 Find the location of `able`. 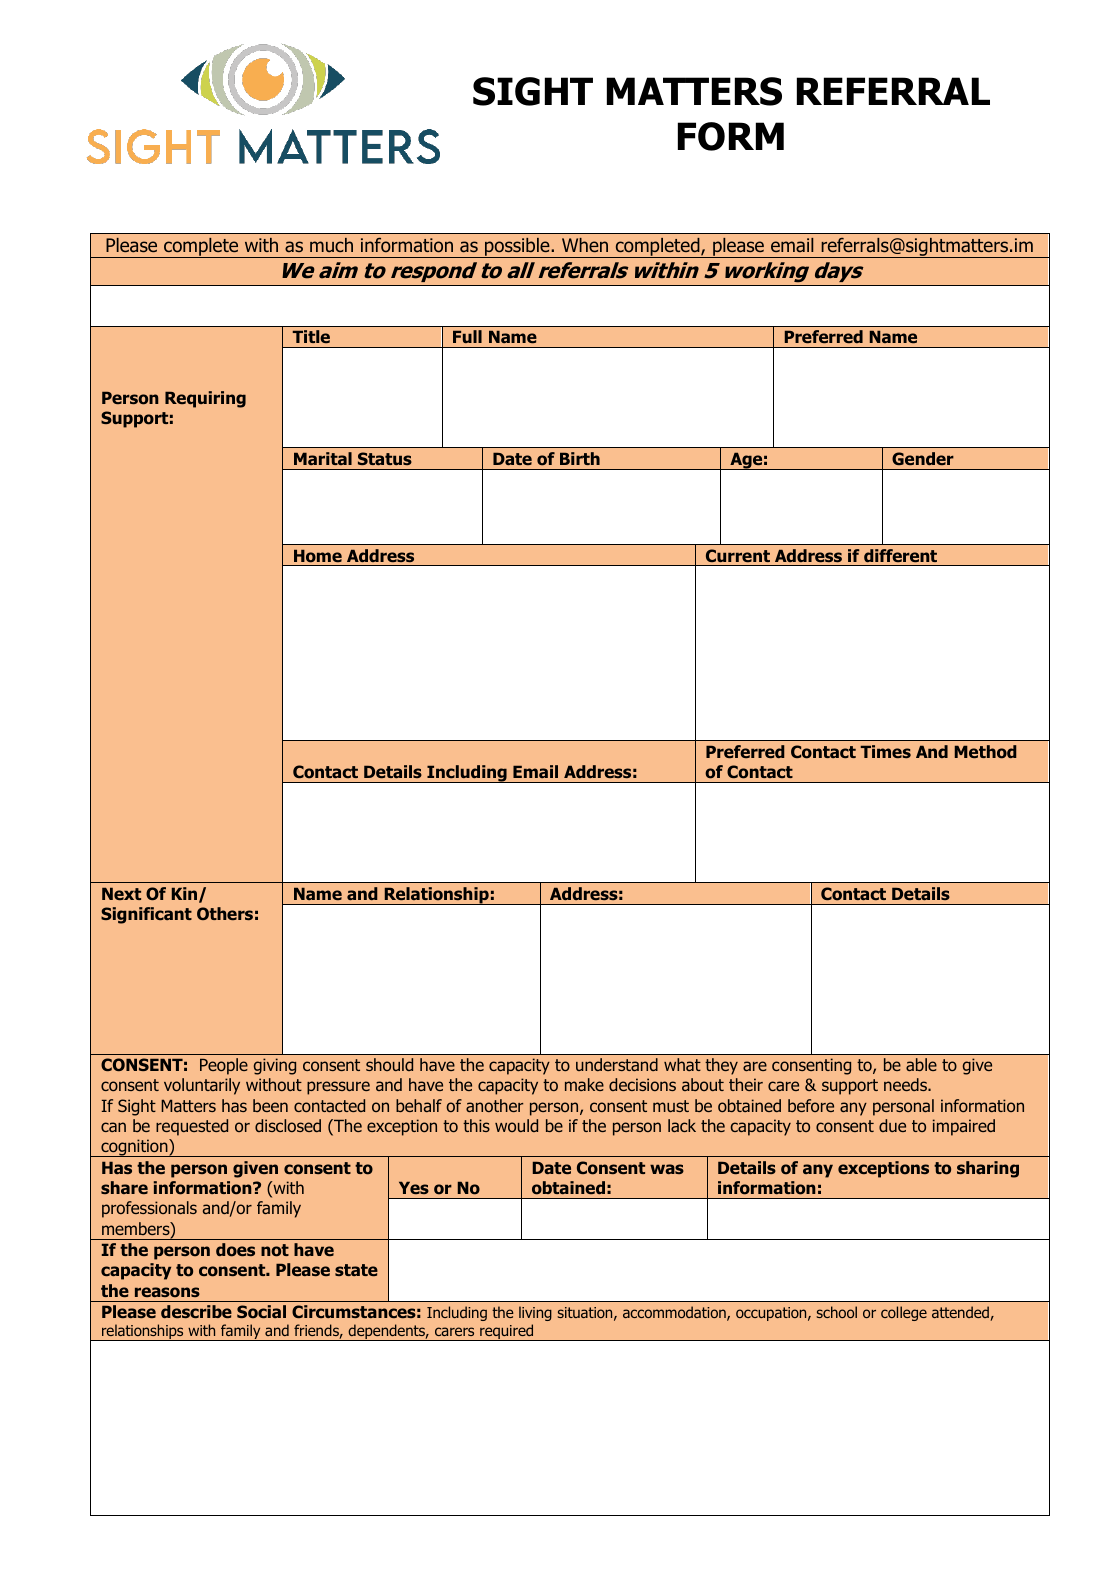

able is located at coordinates (921, 1064).
